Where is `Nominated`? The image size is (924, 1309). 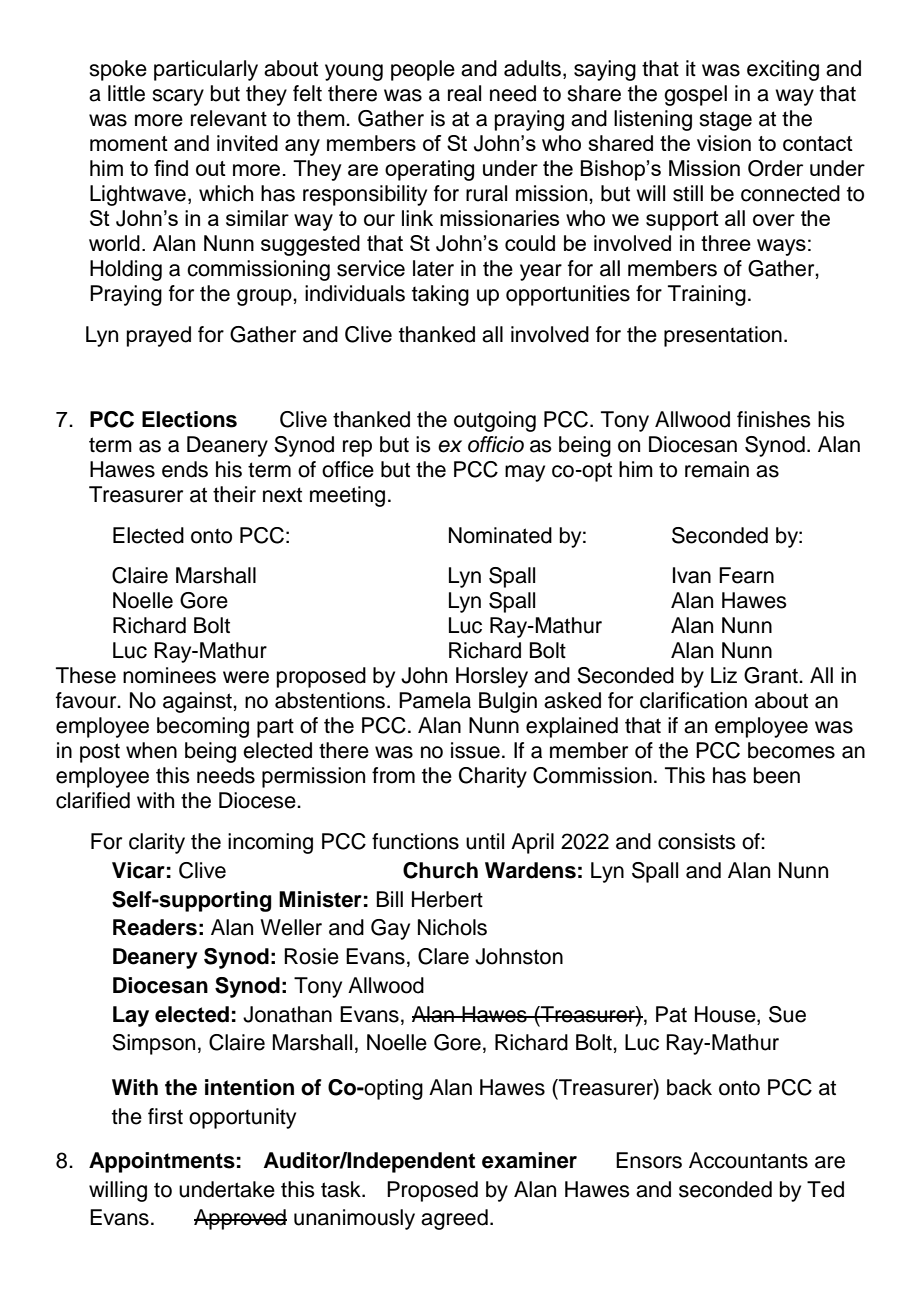 Nominated is located at coordinates (500, 535).
